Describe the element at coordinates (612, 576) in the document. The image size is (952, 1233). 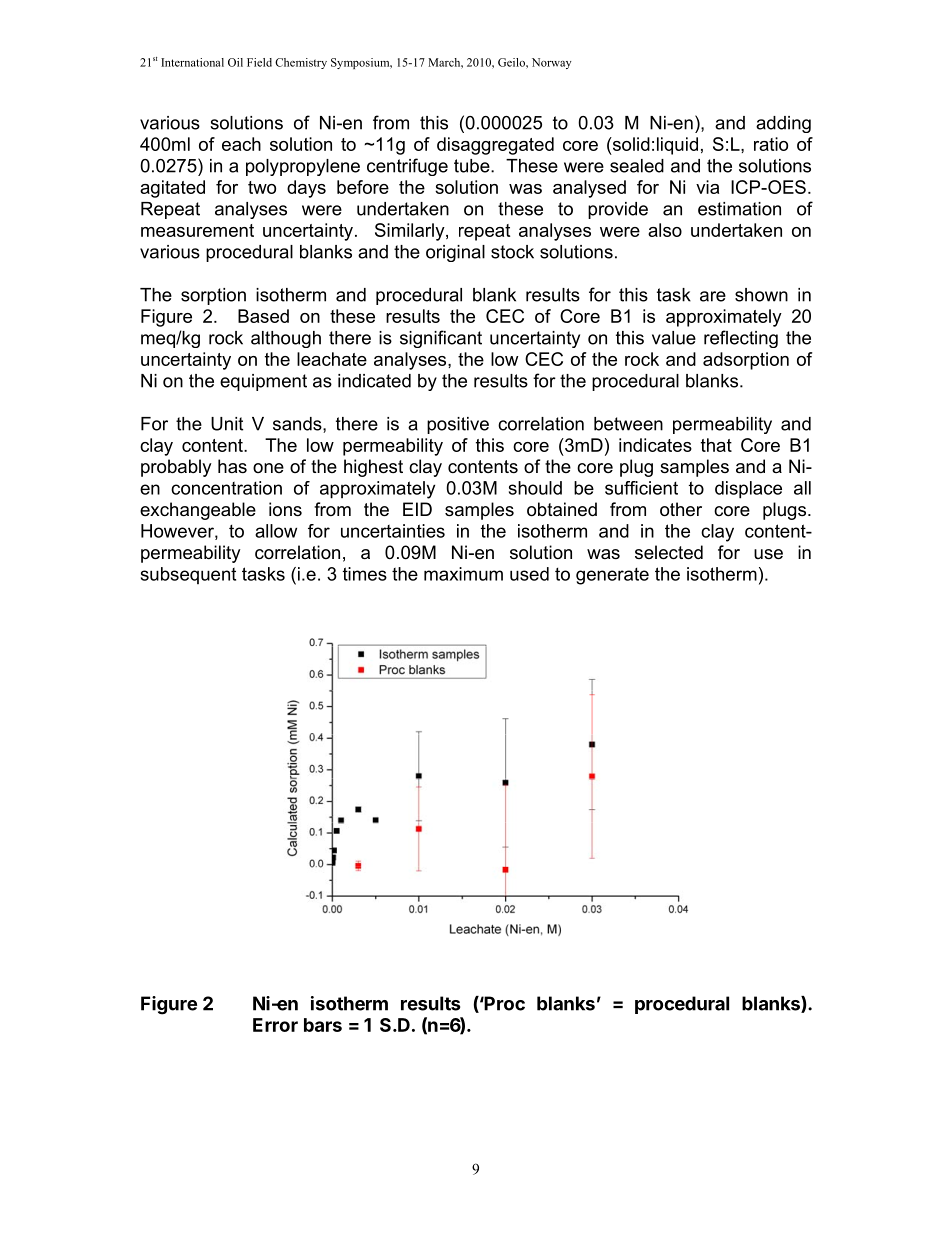
I see `generate` at that location.
